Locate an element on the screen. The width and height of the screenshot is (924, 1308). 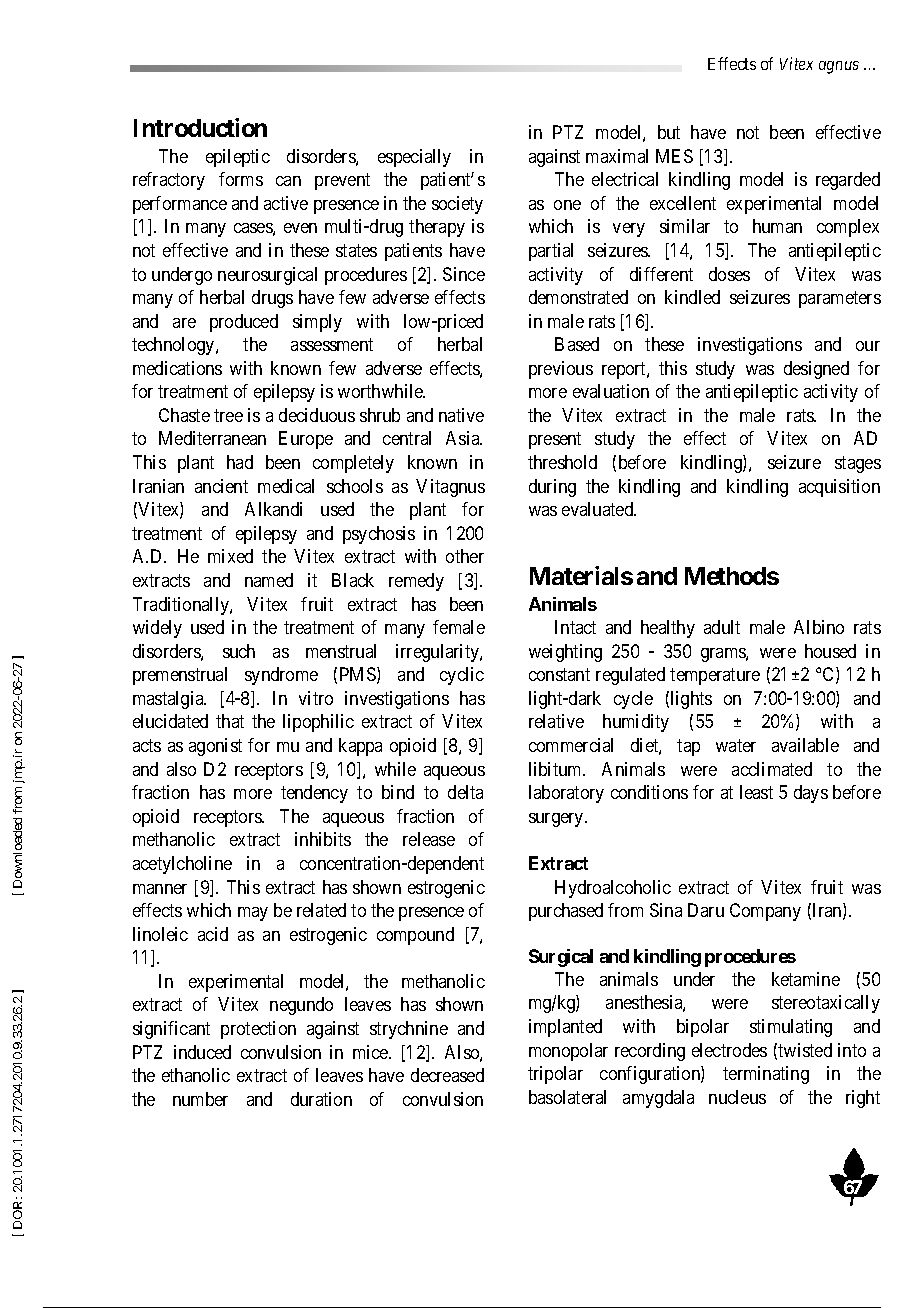
Albino is located at coordinates (819, 627).
